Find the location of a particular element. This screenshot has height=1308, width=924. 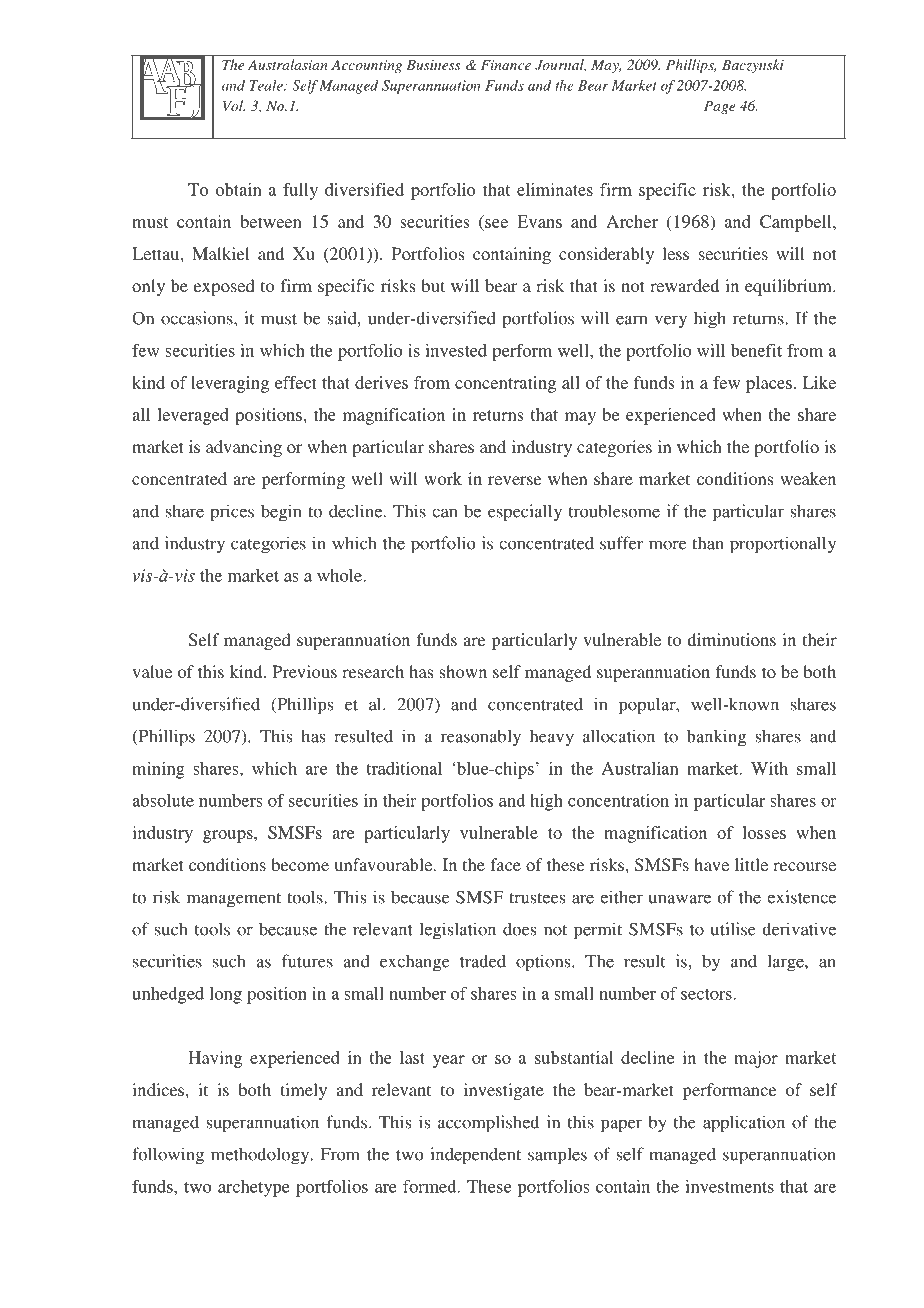

independent is located at coordinates (475, 1156).
